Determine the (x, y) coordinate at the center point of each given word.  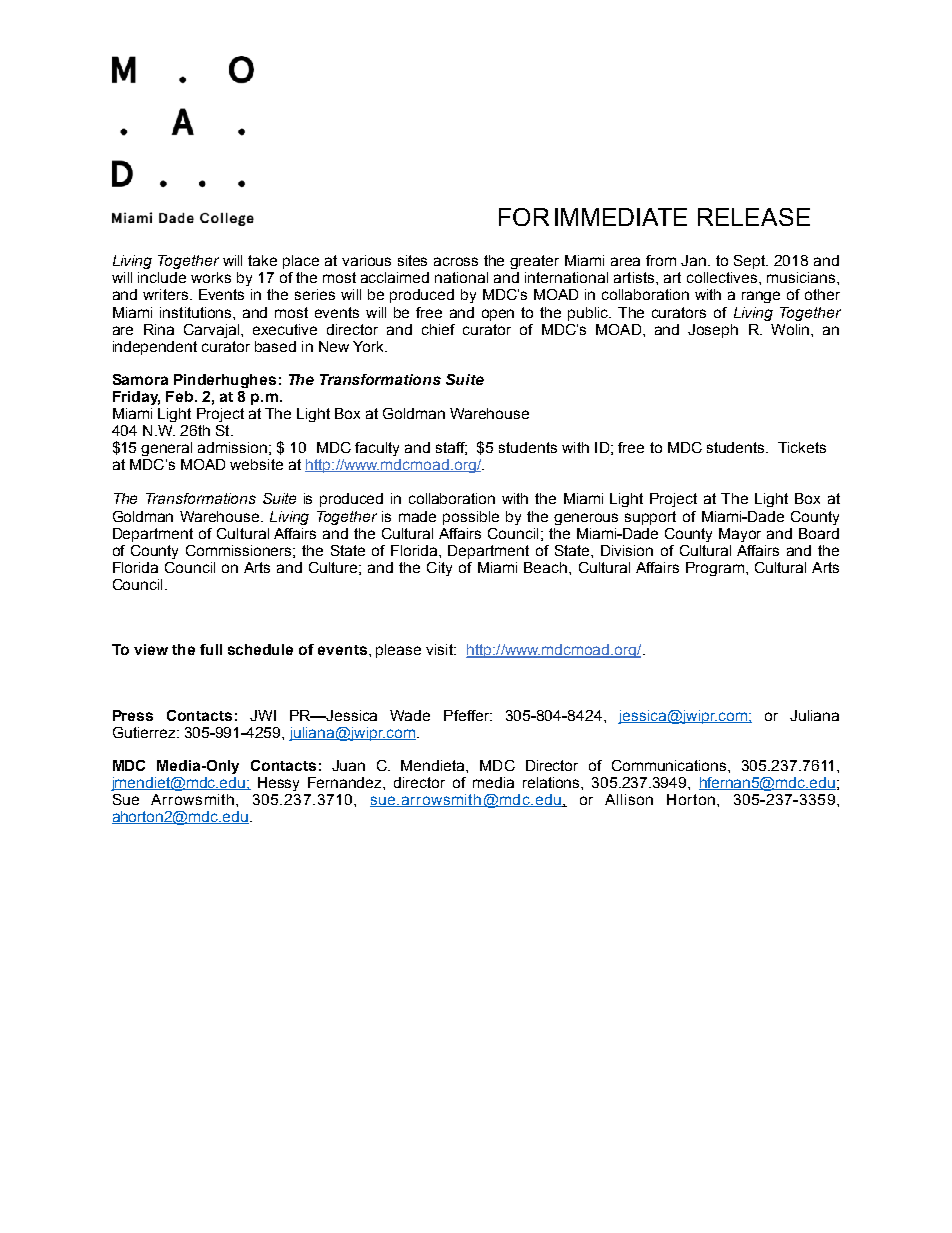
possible (471, 518)
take (262, 260)
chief (438, 329)
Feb (181, 396)
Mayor (740, 535)
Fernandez (346, 782)
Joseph (713, 331)
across (456, 261)
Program (715, 569)
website (256, 464)
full (211, 649)
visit (441, 649)
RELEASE (754, 217)
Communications (670, 765)
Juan (348, 765)
